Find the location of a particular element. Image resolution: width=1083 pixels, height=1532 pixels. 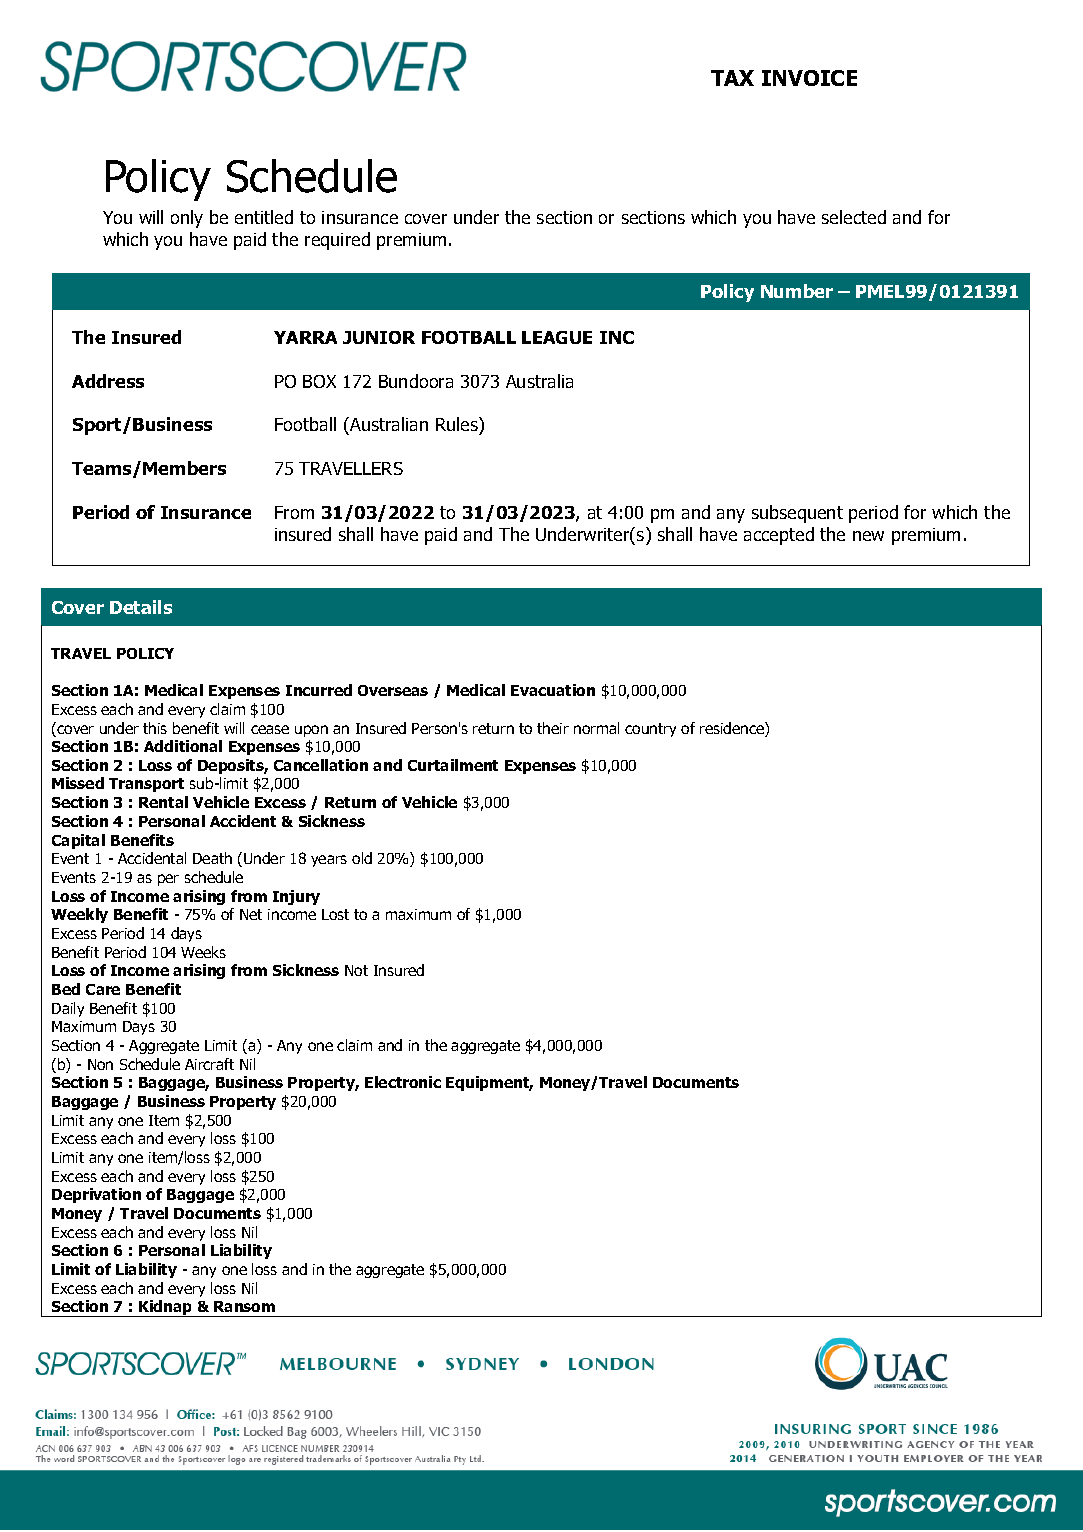

INVOICE is located at coordinates (809, 78).
